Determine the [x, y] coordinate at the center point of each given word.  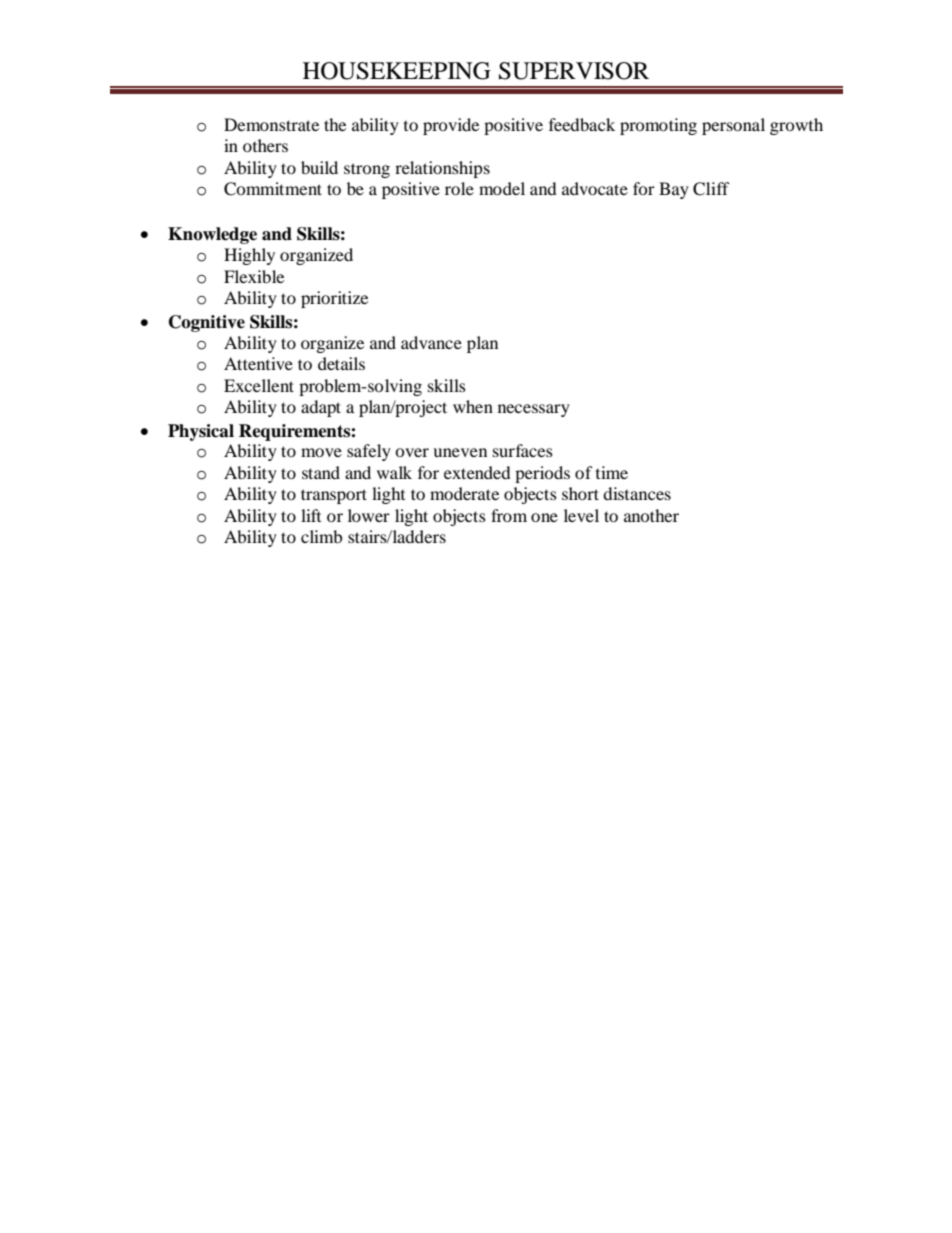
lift [311, 515]
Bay [674, 190]
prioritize [334, 299]
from [509, 515]
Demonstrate [271, 124]
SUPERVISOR [574, 71]
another [651, 515]
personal [733, 126]
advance [431, 342]
